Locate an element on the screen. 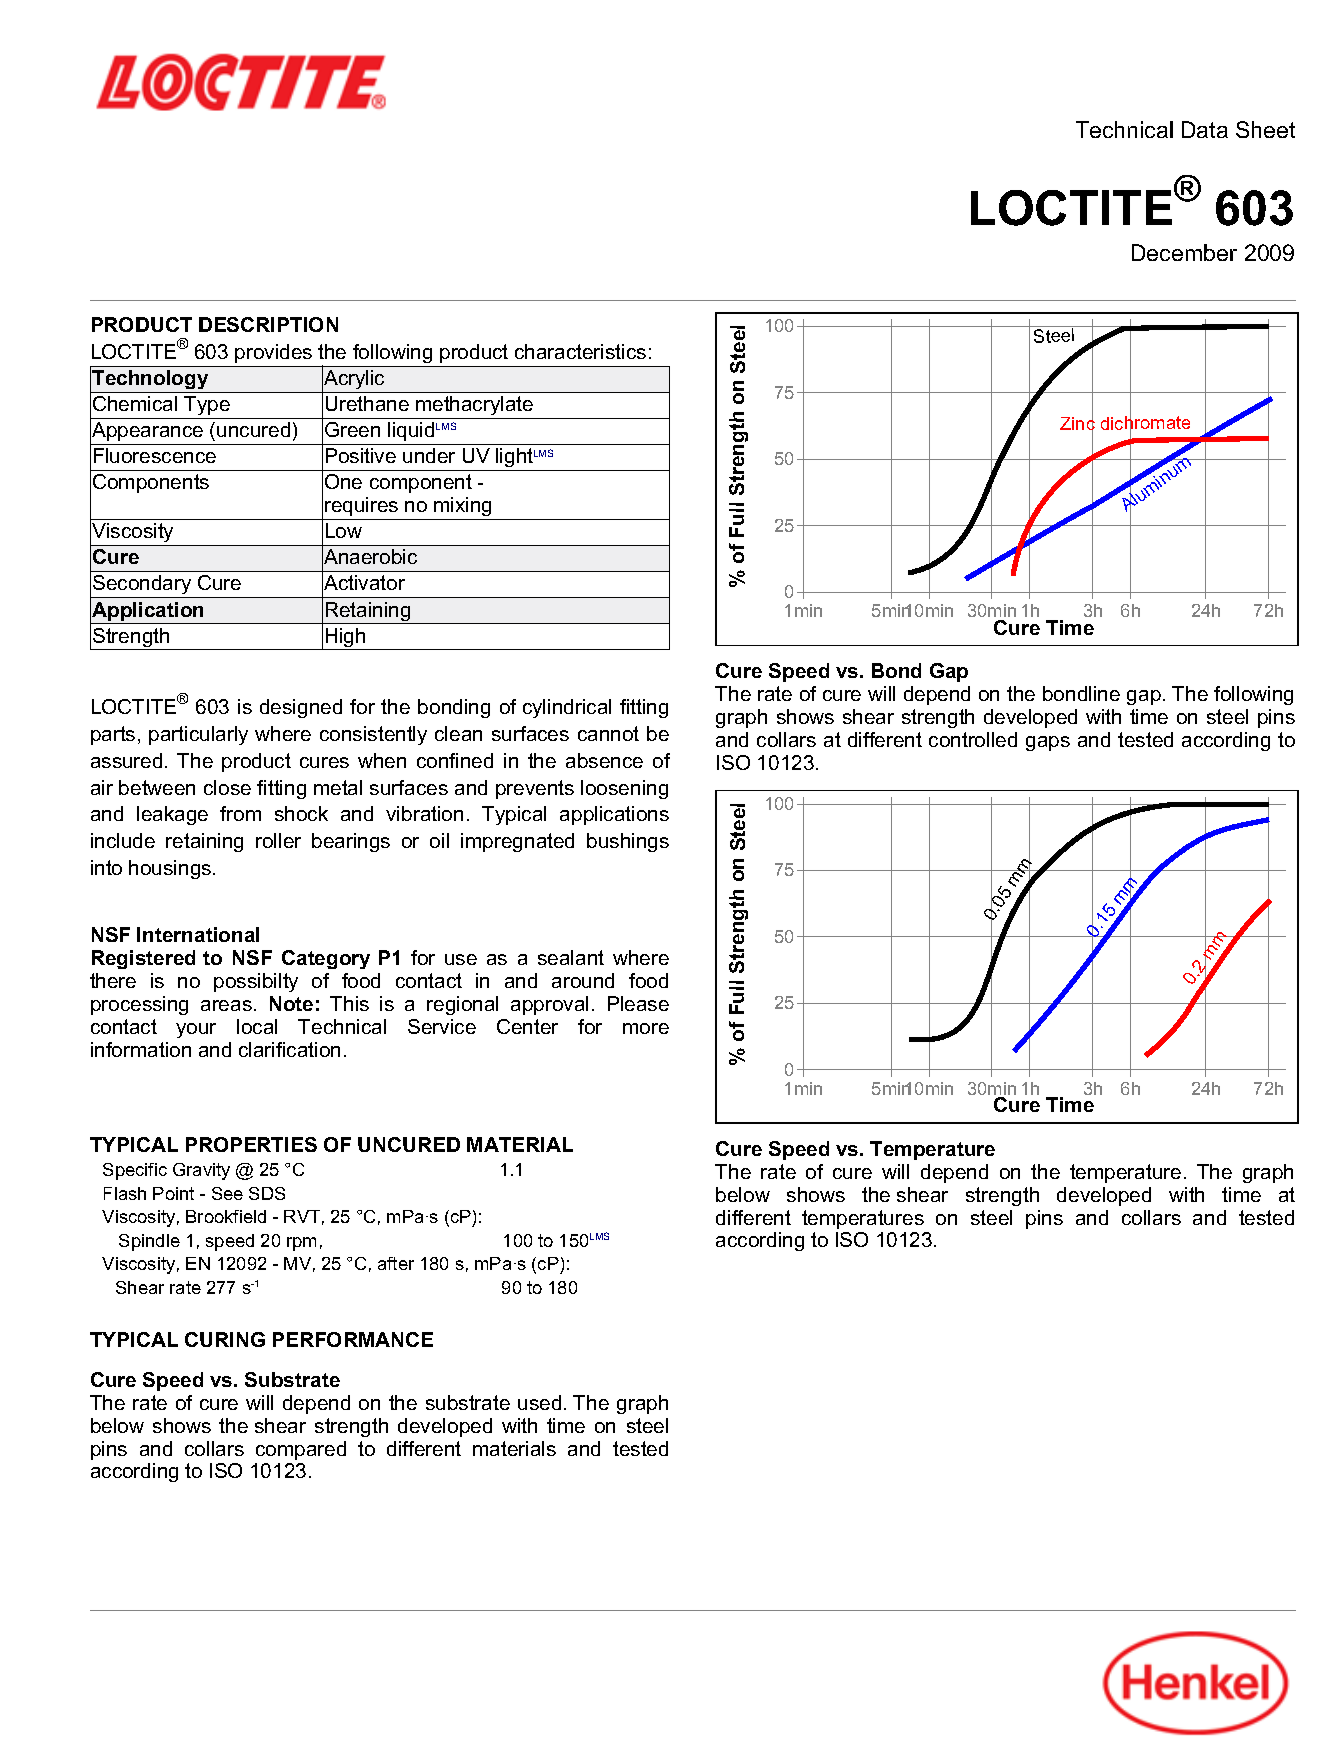 The height and width of the screenshot is (1759, 1344). DESCRIPTION is located at coordinates (268, 324).
